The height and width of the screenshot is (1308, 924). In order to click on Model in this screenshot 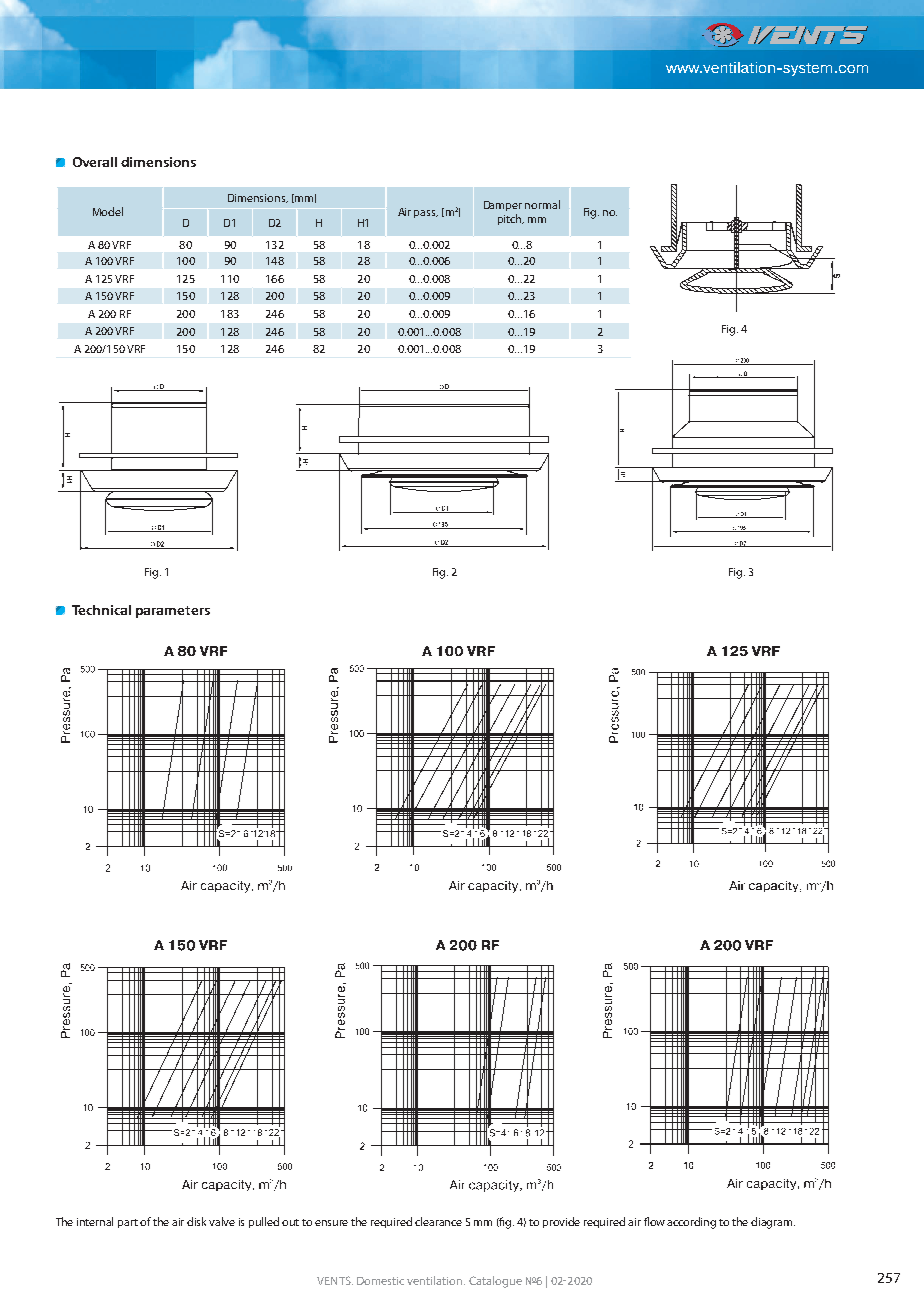, I will do `click(108, 211)`.
